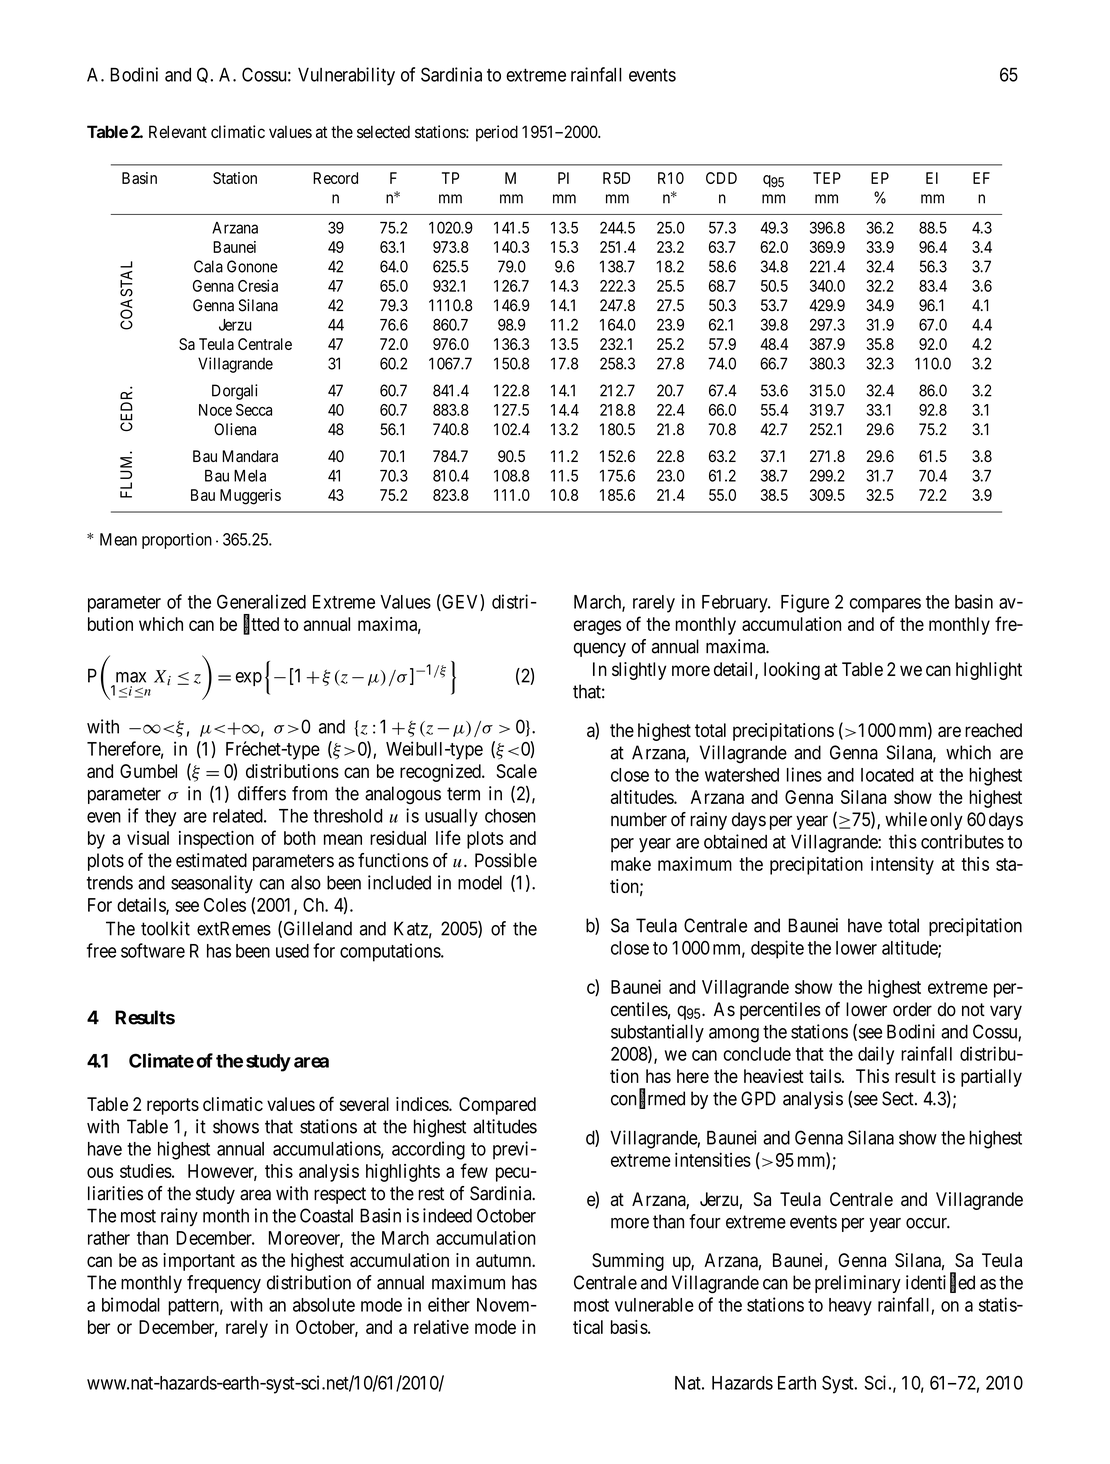 The height and width of the image is (1464, 1110). I want to click on chosen, so click(510, 816).
